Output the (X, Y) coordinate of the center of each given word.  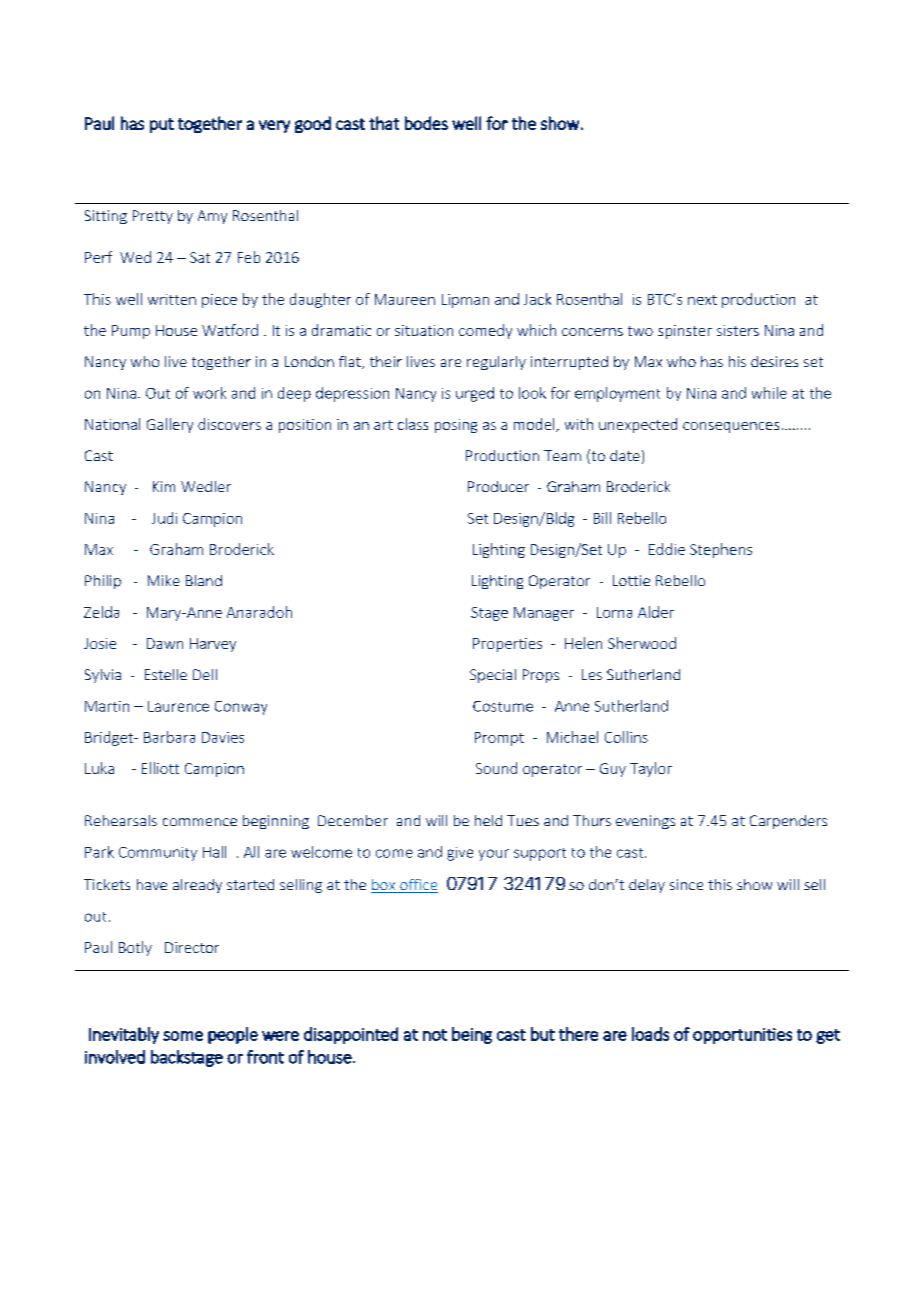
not (435, 1035)
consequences (731, 427)
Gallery (170, 425)
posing (456, 426)
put (162, 125)
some (183, 1036)
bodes (426, 123)
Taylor (651, 769)
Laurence (178, 706)
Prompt (499, 739)
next (702, 300)
